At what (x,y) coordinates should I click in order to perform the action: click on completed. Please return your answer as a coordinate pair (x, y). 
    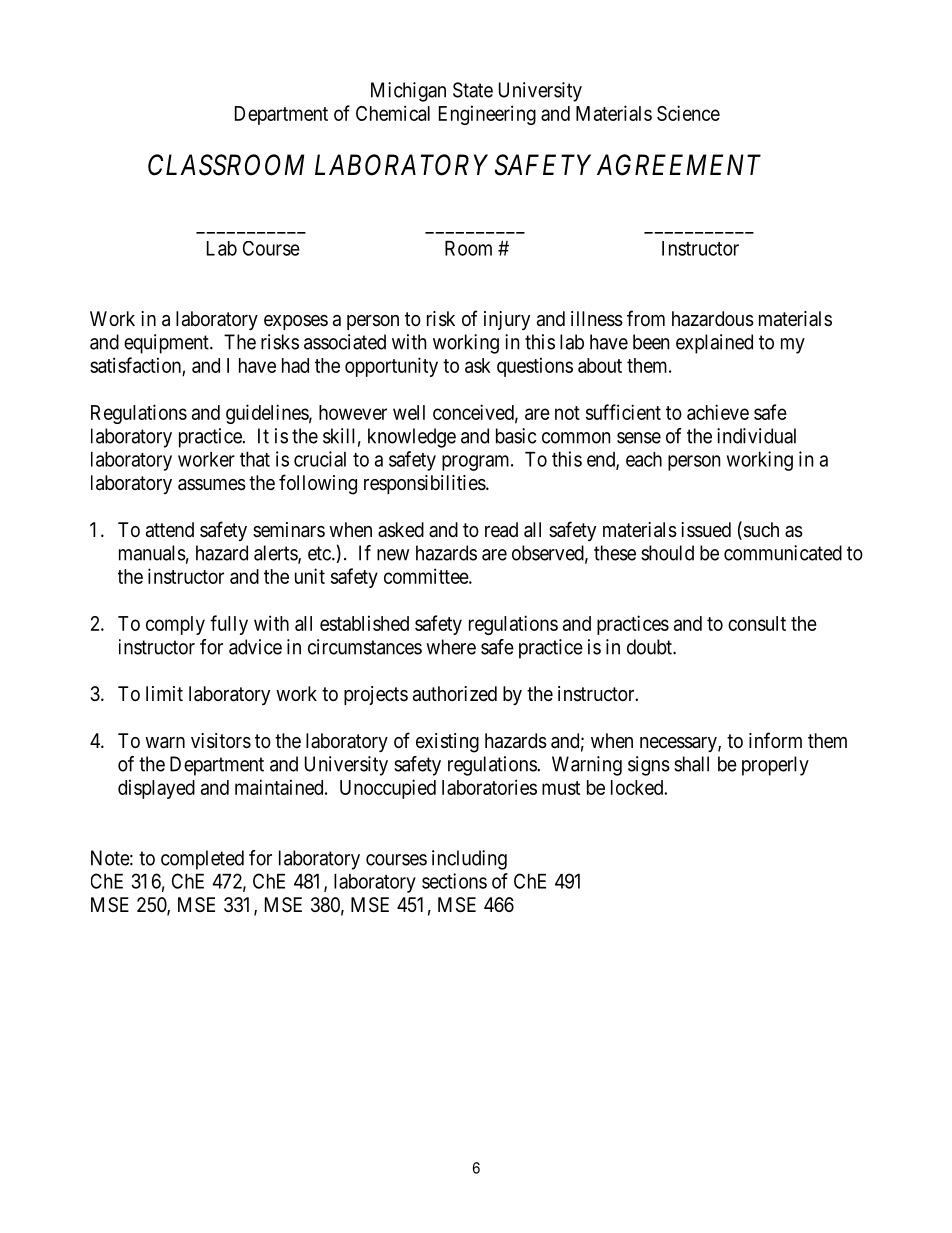
    Looking at the image, I should click on (202, 860).
